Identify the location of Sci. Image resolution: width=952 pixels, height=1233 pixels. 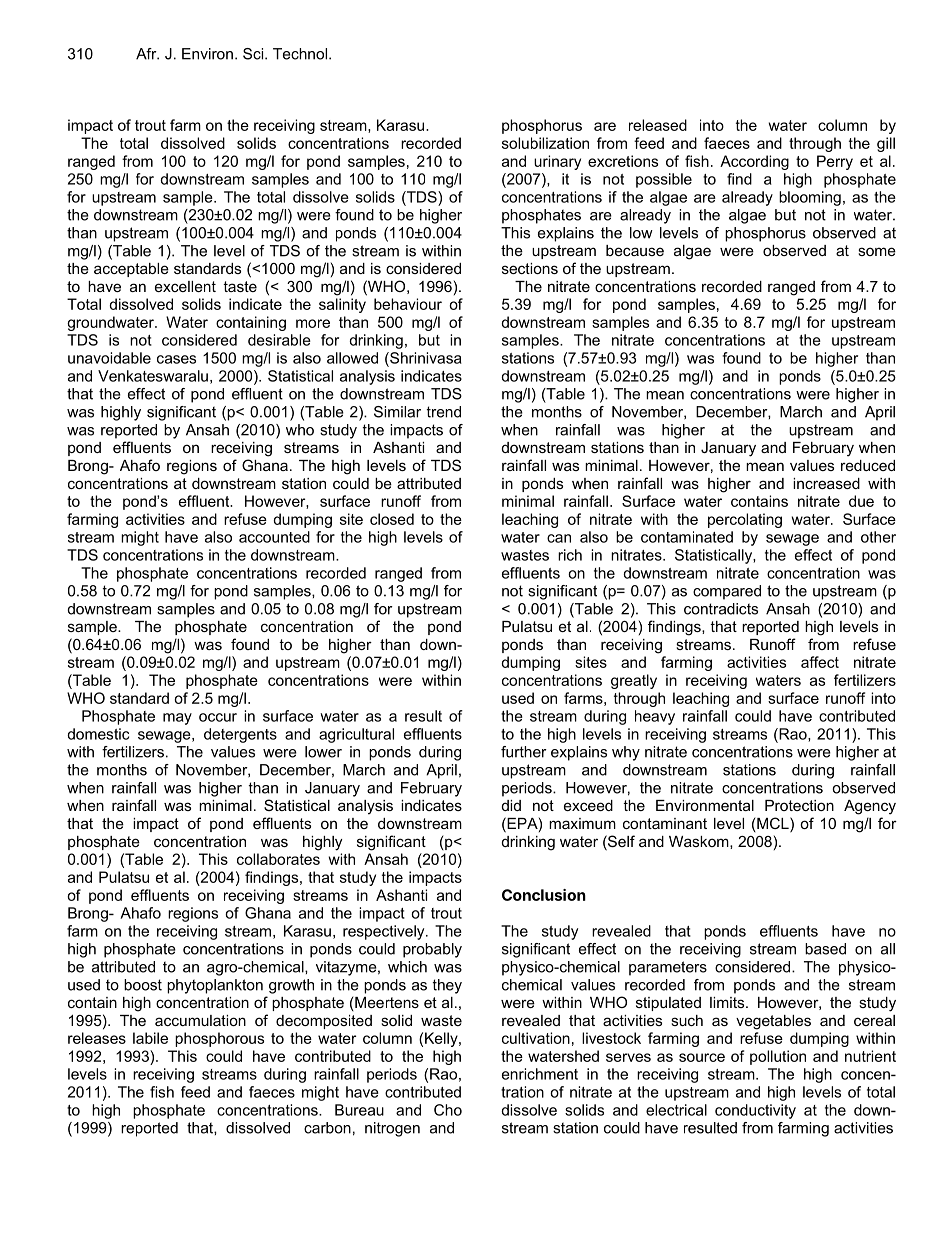
(254, 54).
